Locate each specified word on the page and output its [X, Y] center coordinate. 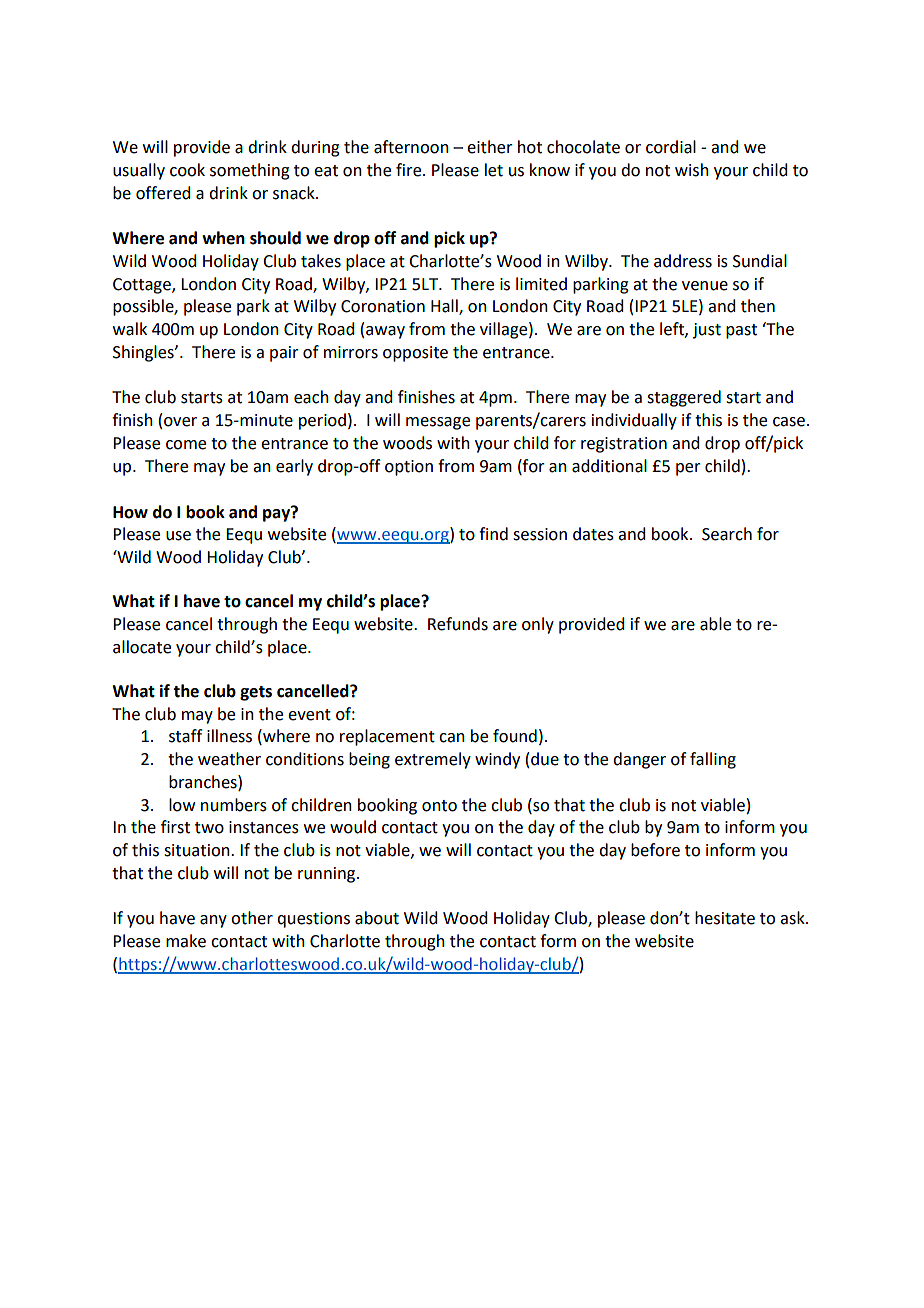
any [213, 921]
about [377, 918]
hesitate [725, 918]
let [494, 170]
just [707, 331]
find [493, 534]
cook [187, 170]
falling [713, 760]
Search [727, 534]
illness [229, 736]
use [178, 536]
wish [692, 170]
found [515, 736]
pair [284, 354]
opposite [415, 354]
